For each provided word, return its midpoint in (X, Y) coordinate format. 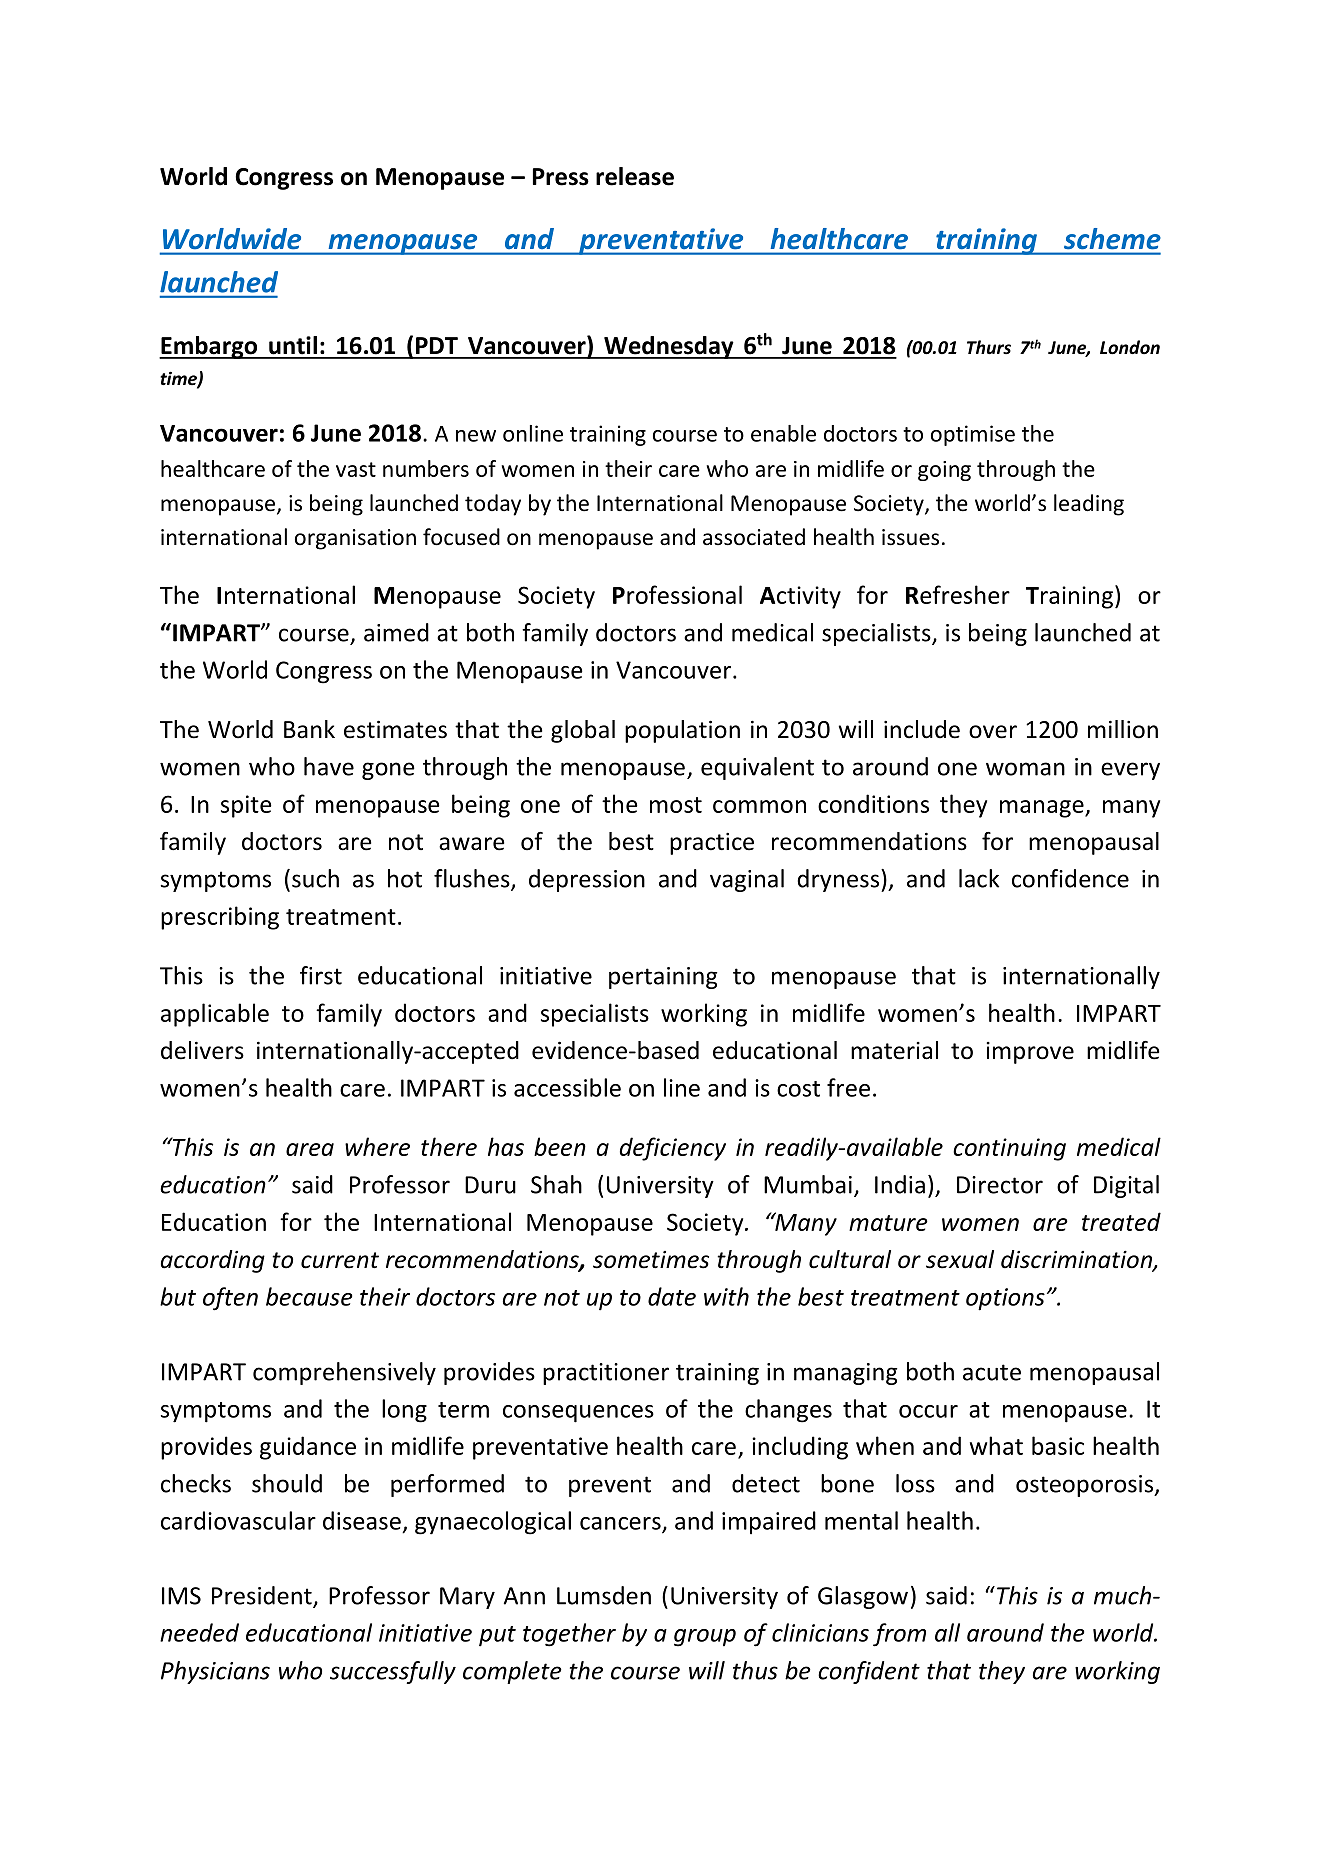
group (705, 1638)
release (635, 176)
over (993, 732)
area (310, 1149)
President (263, 1596)
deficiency (673, 1149)
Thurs (989, 347)
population (682, 731)
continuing (1009, 1149)
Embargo (209, 347)
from (899, 1635)
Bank (309, 729)
